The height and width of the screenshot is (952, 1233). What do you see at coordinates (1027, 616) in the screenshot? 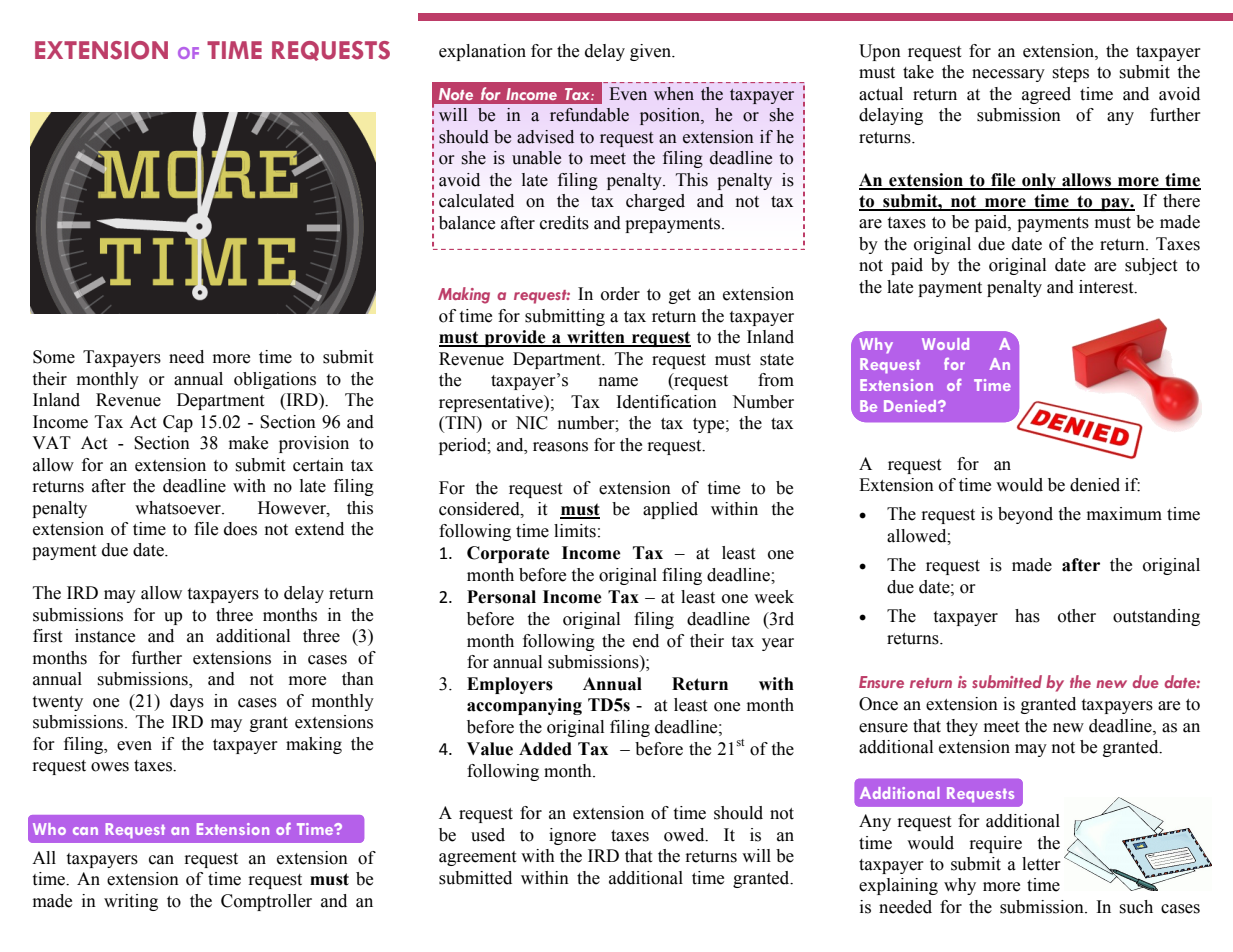
I see `has` at bounding box center [1027, 616].
